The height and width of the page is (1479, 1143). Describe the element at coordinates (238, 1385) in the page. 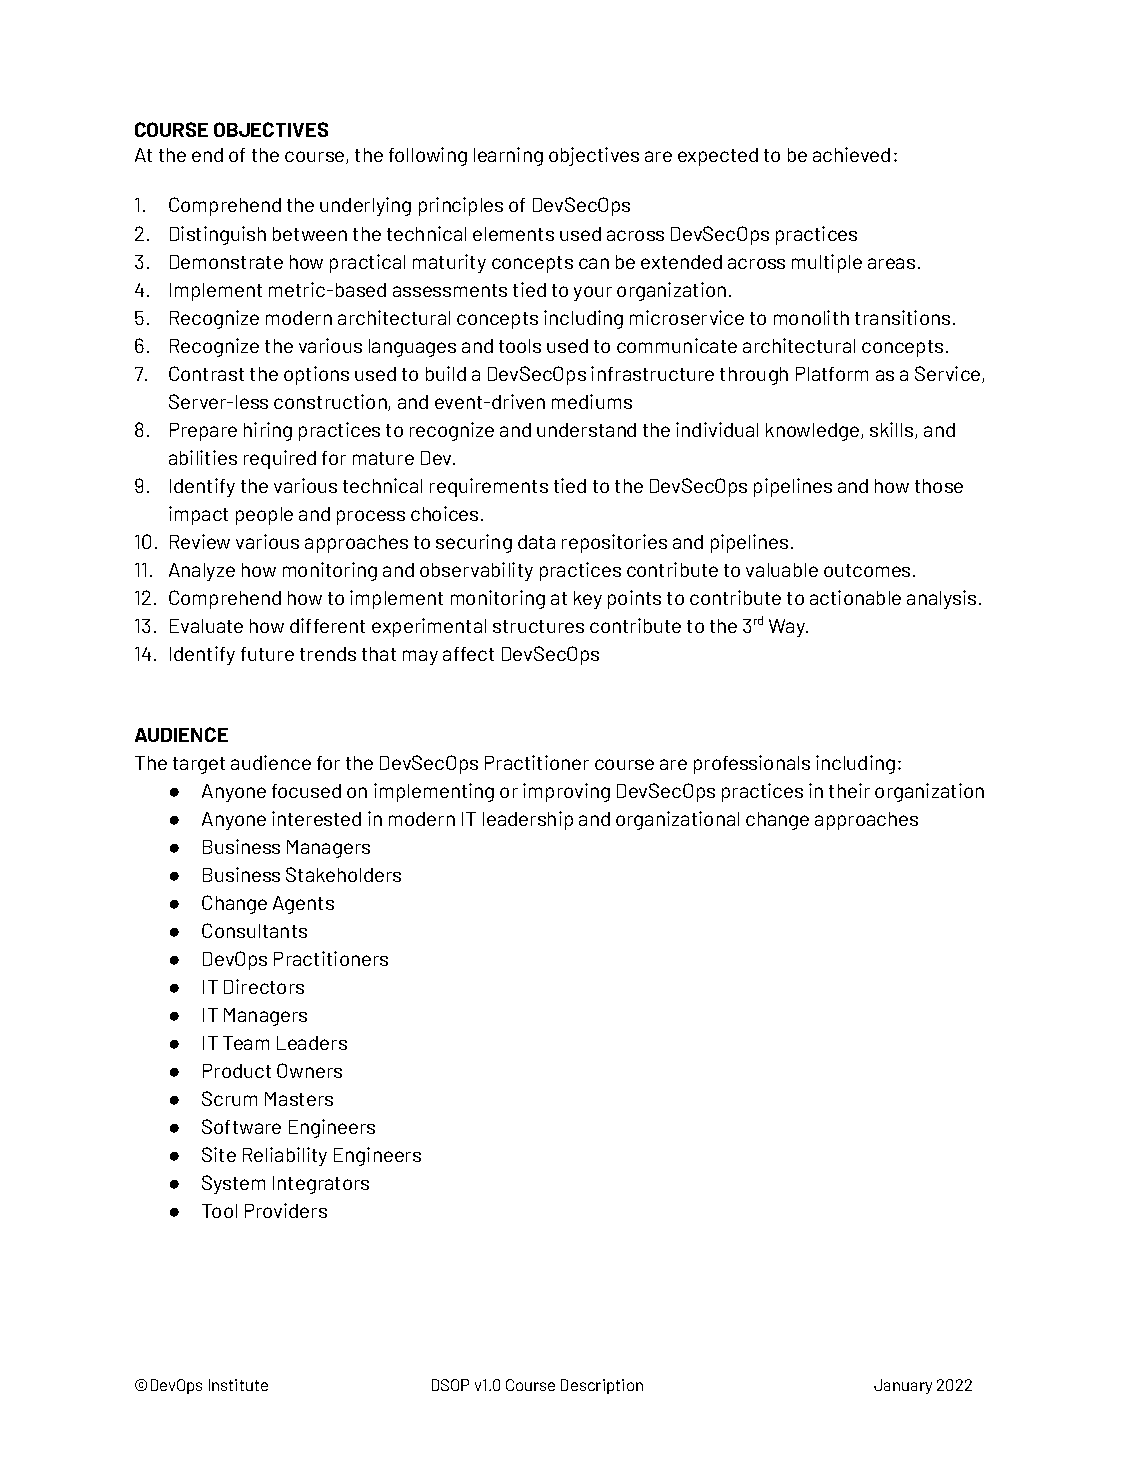

I see `Institute` at that location.
